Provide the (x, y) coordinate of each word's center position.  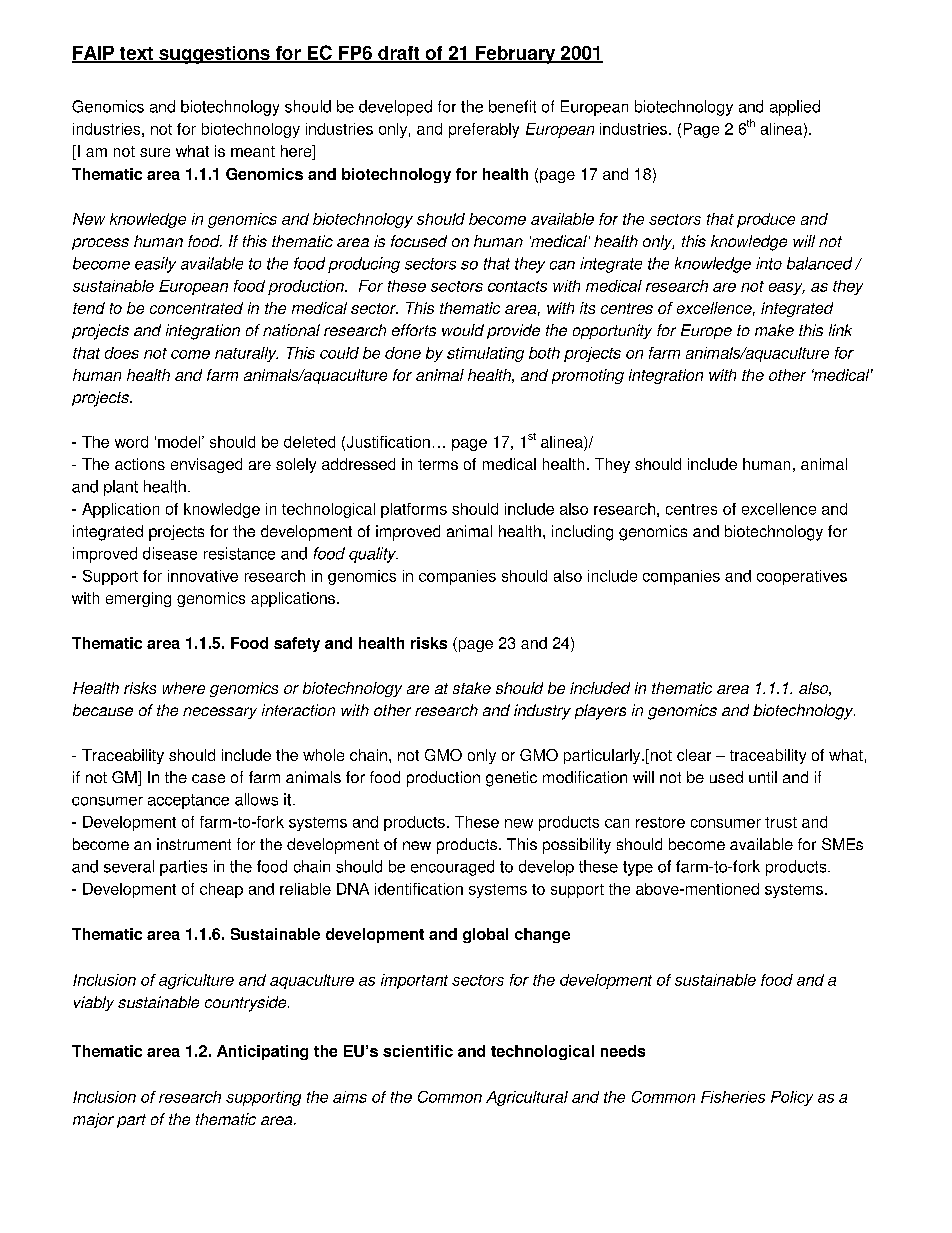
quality (373, 555)
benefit (512, 106)
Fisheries (733, 1097)
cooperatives (802, 577)
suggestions (214, 55)
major (93, 1120)
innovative (203, 576)
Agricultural (527, 1098)
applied (795, 108)
